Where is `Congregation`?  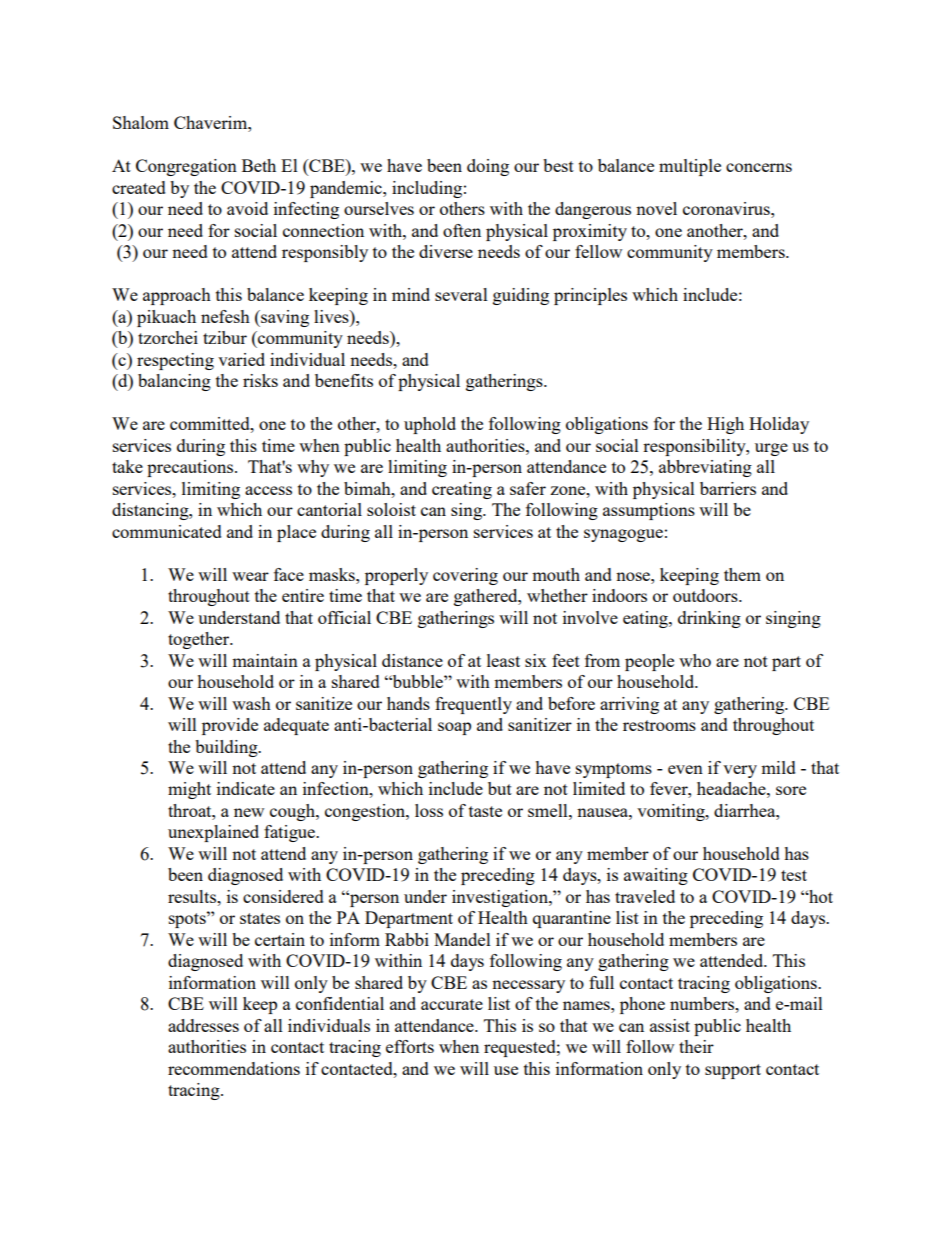 Congregation is located at coordinates (186, 167).
